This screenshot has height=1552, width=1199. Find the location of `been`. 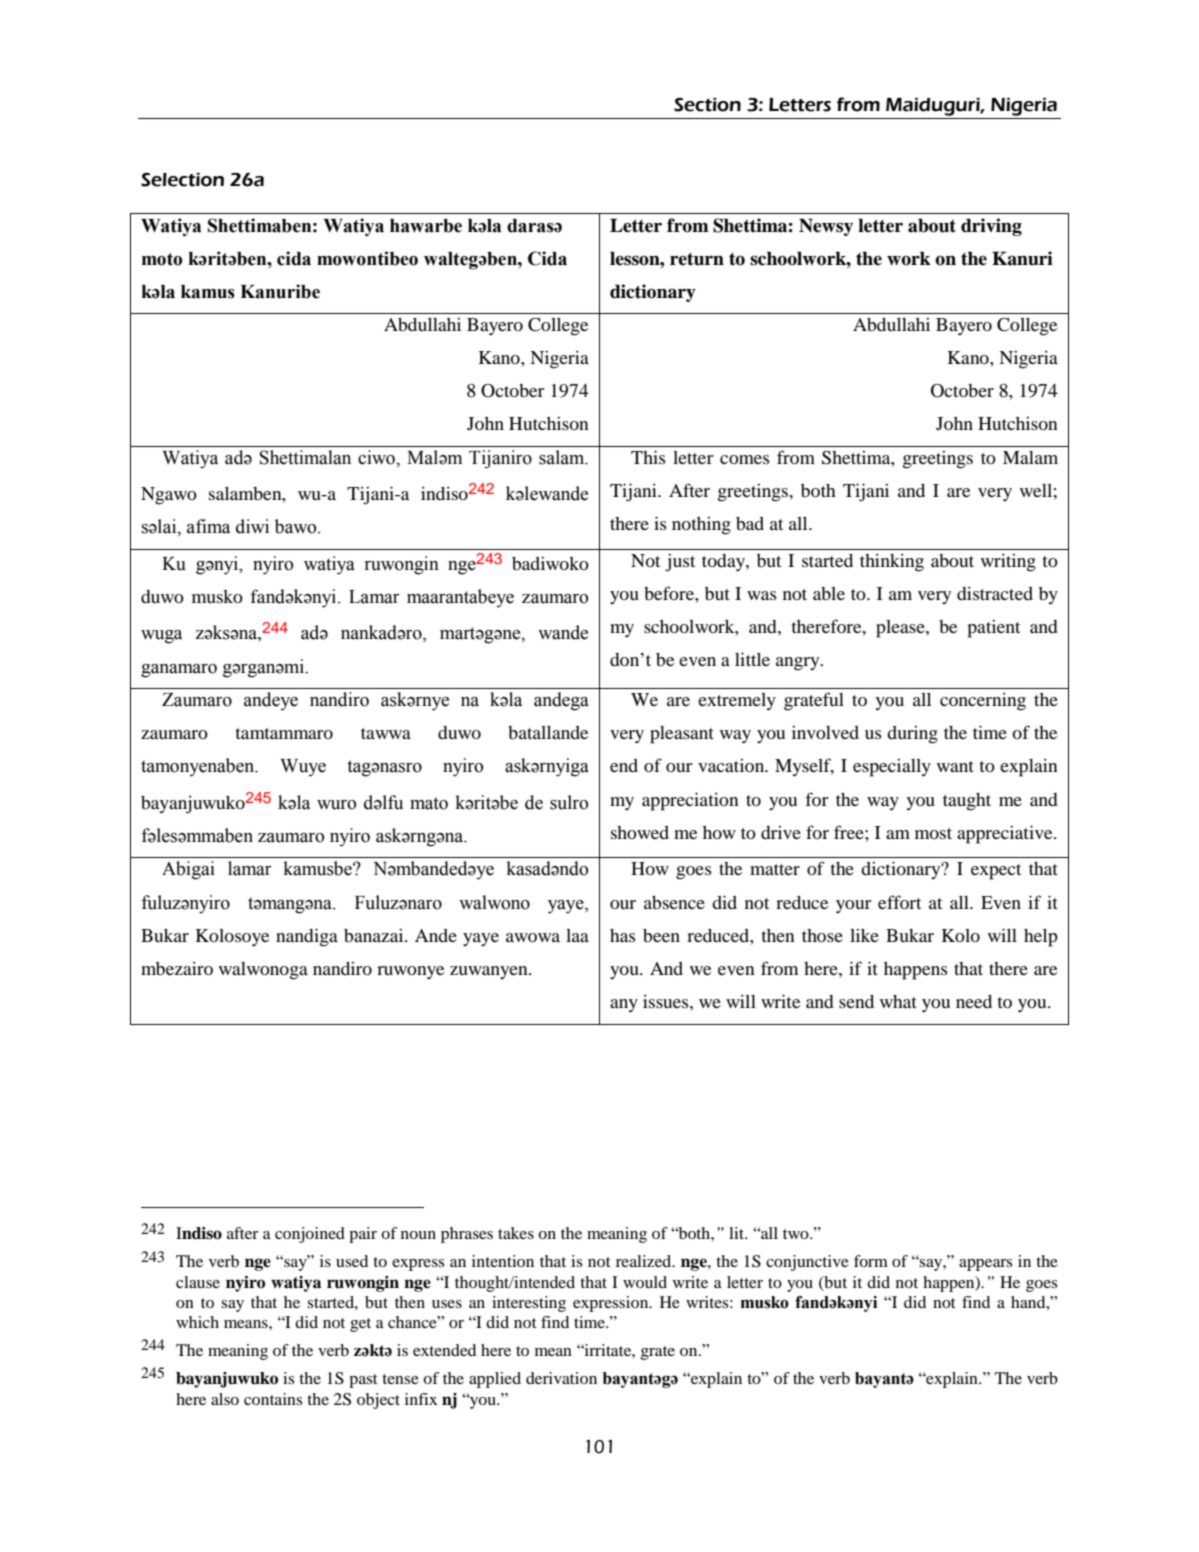

been is located at coordinates (661, 935).
